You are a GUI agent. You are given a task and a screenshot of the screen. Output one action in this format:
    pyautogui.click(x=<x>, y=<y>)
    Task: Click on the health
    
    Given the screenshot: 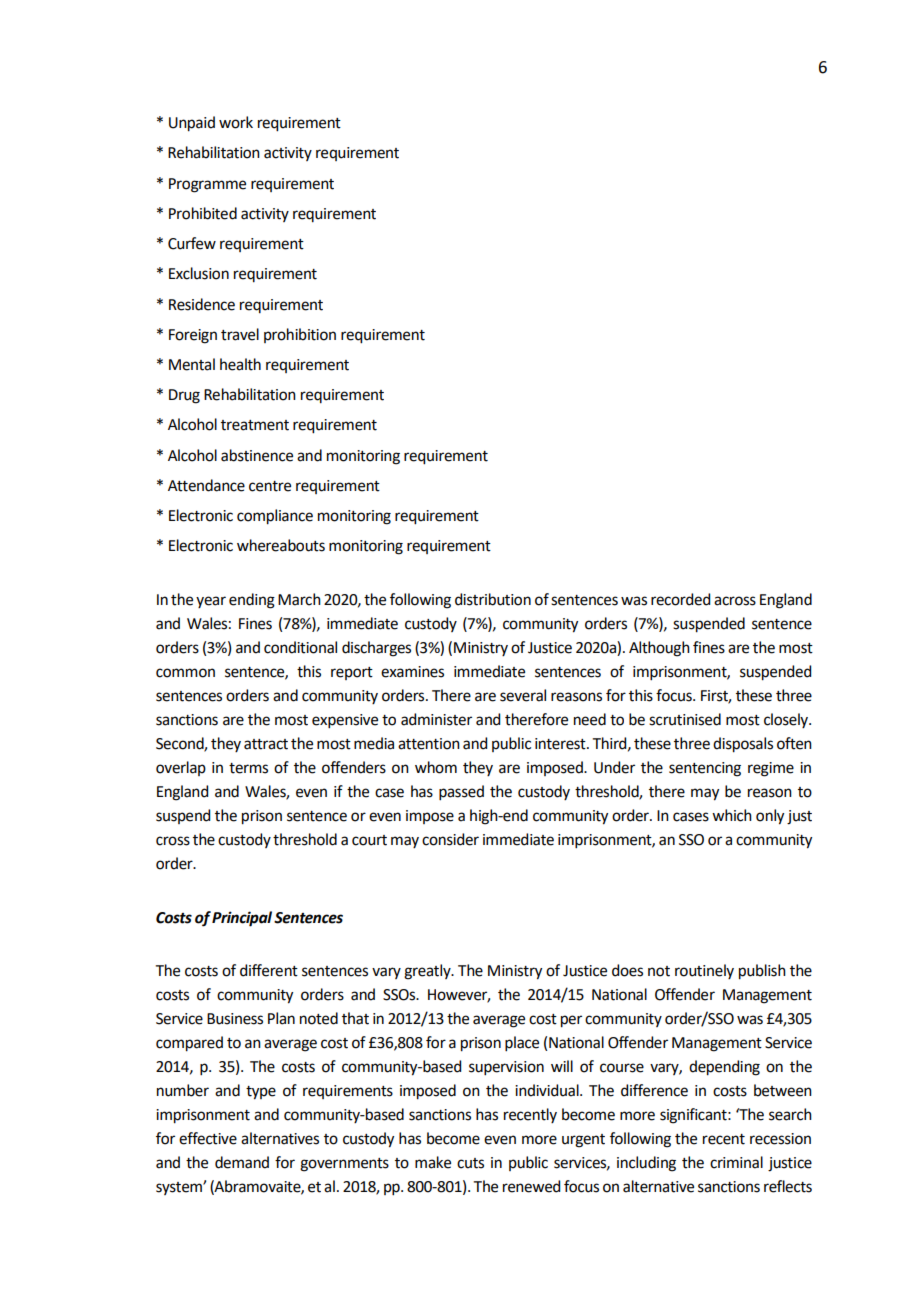 What is the action you would take?
    pyautogui.click(x=240, y=364)
